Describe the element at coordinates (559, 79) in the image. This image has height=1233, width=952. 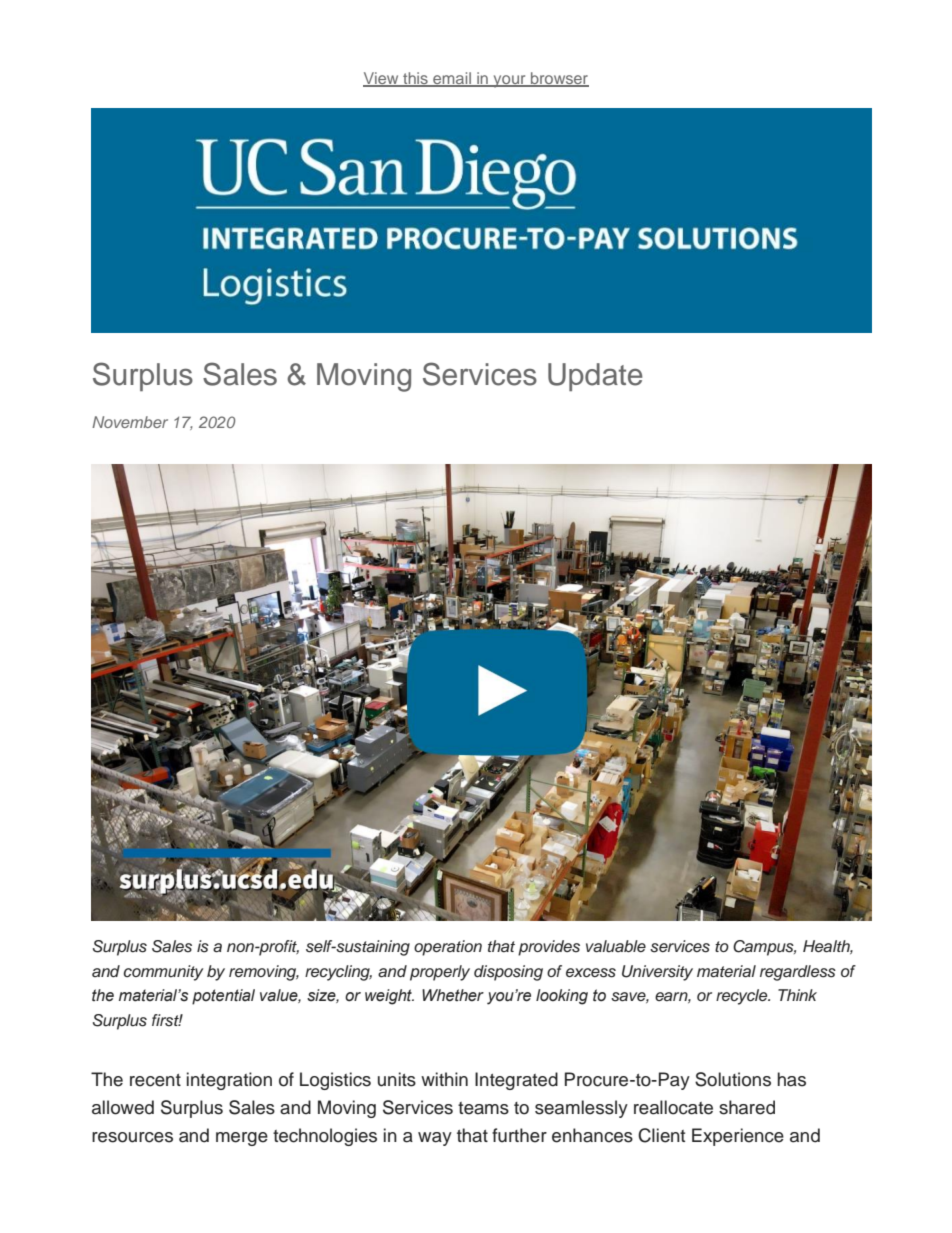
I see `browser` at that location.
